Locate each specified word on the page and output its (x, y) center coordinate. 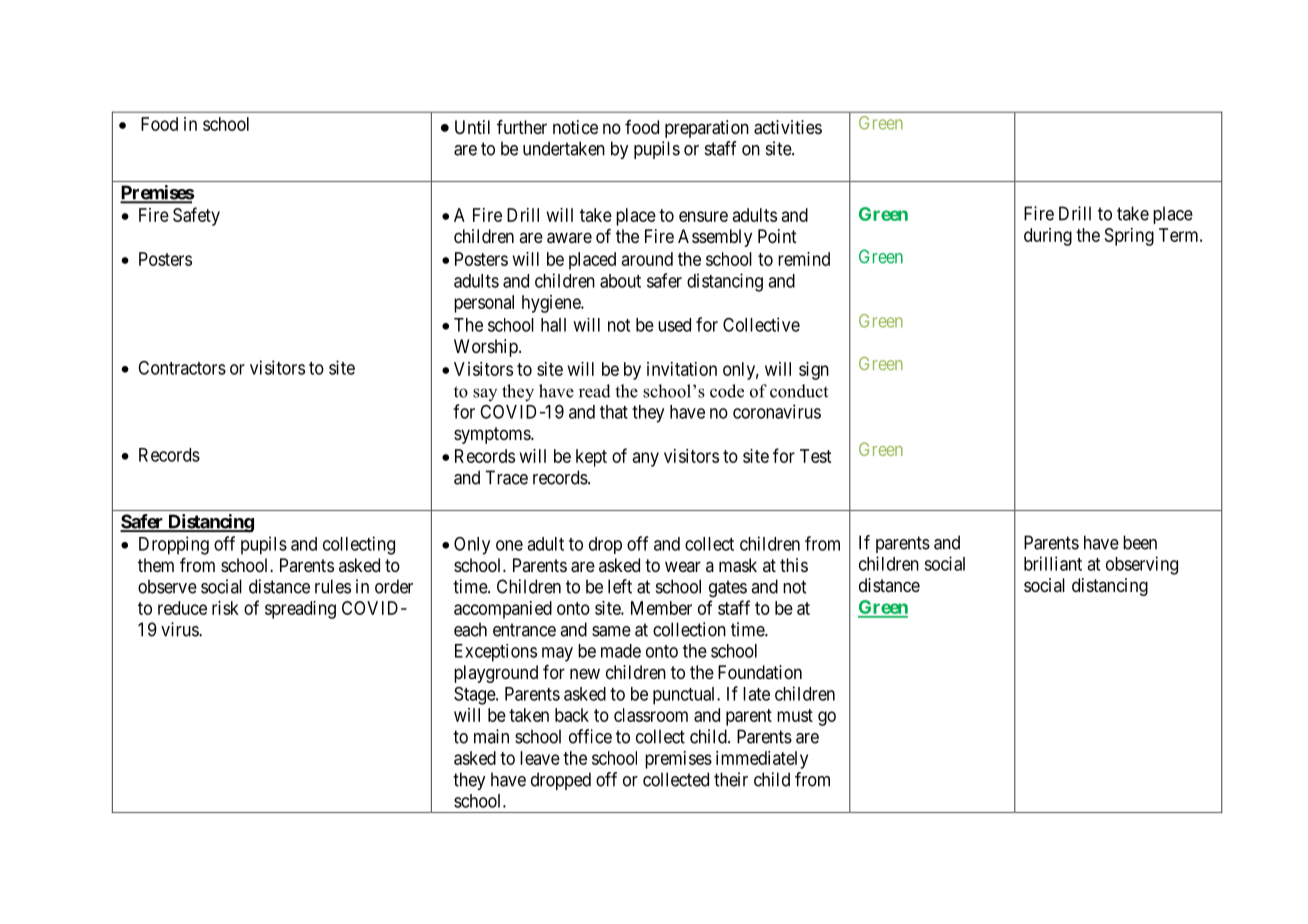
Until (472, 127)
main (491, 736)
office (590, 736)
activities (788, 127)
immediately (762, 760)
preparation (707, 129)
